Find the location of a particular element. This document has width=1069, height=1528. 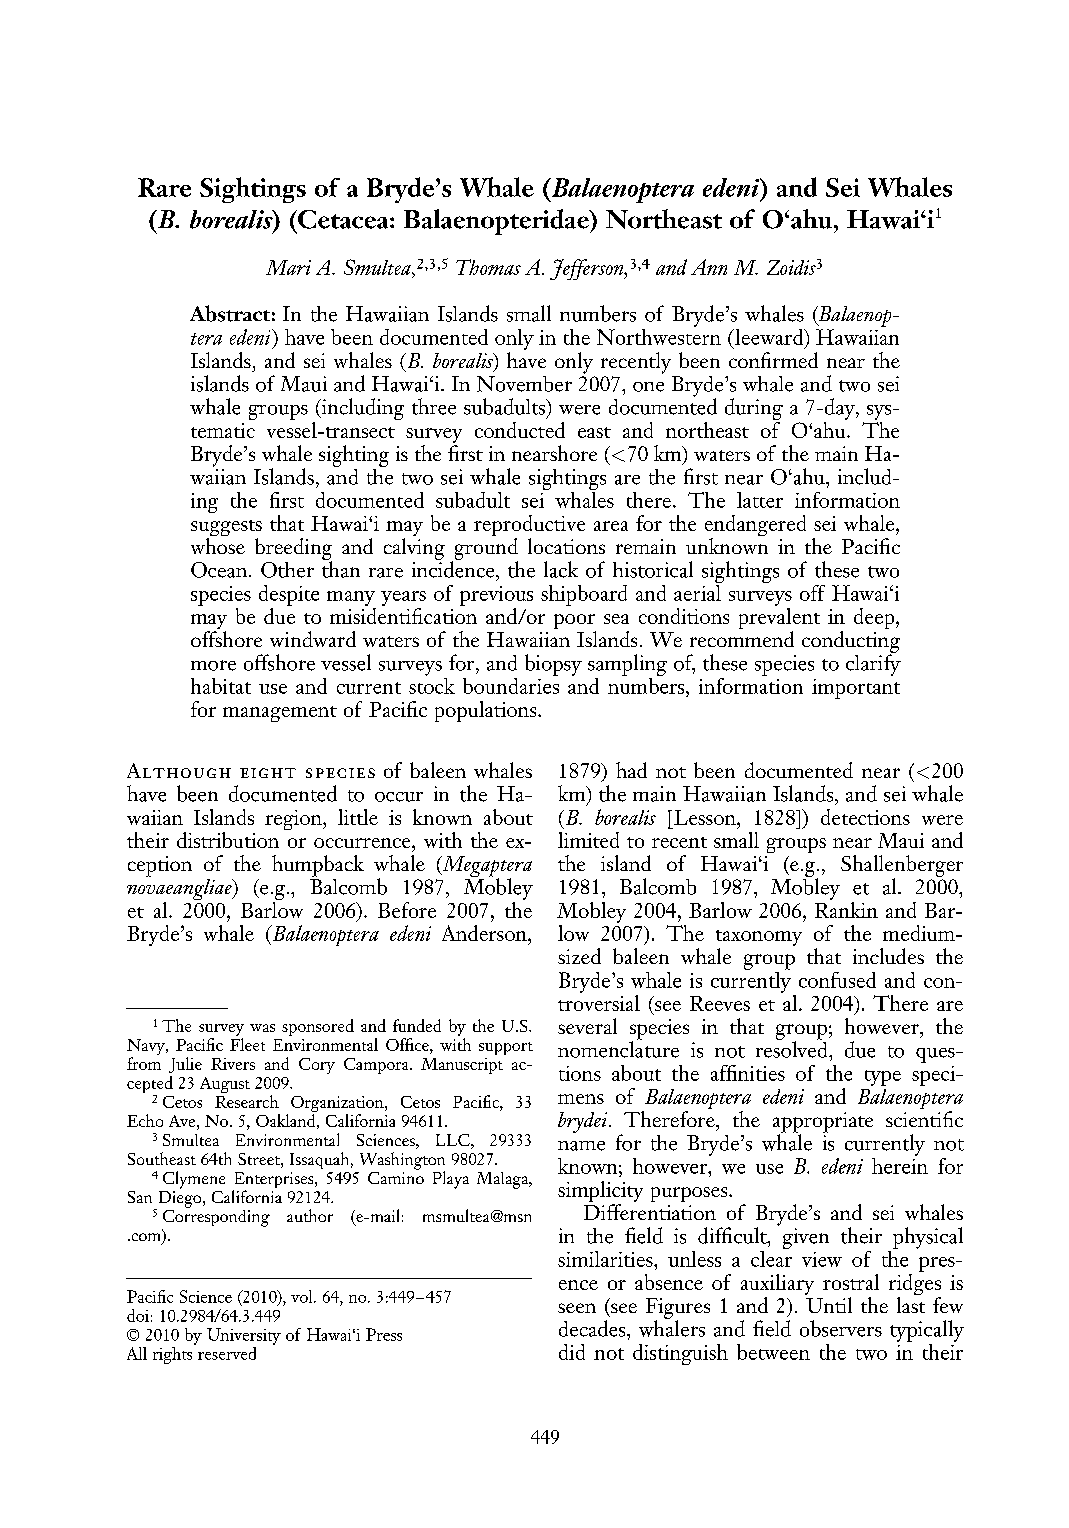

Mari is located at coordinates (288, 267).
